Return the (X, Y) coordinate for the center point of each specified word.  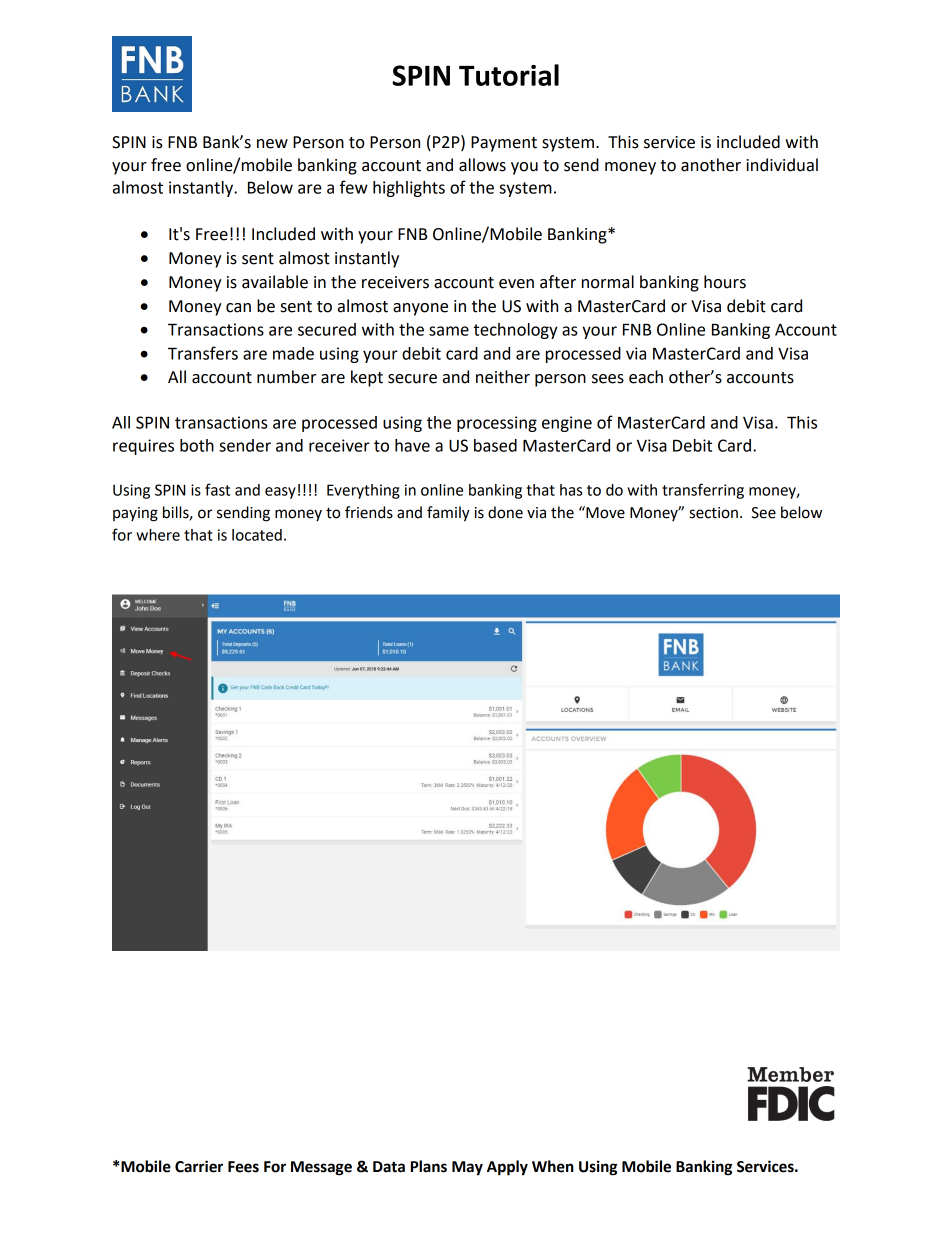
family (448, 514)
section (713, 513)
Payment (504, 144)
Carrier (199, 1166)
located (257, 535)
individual (782, 165)
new (272, 144)
